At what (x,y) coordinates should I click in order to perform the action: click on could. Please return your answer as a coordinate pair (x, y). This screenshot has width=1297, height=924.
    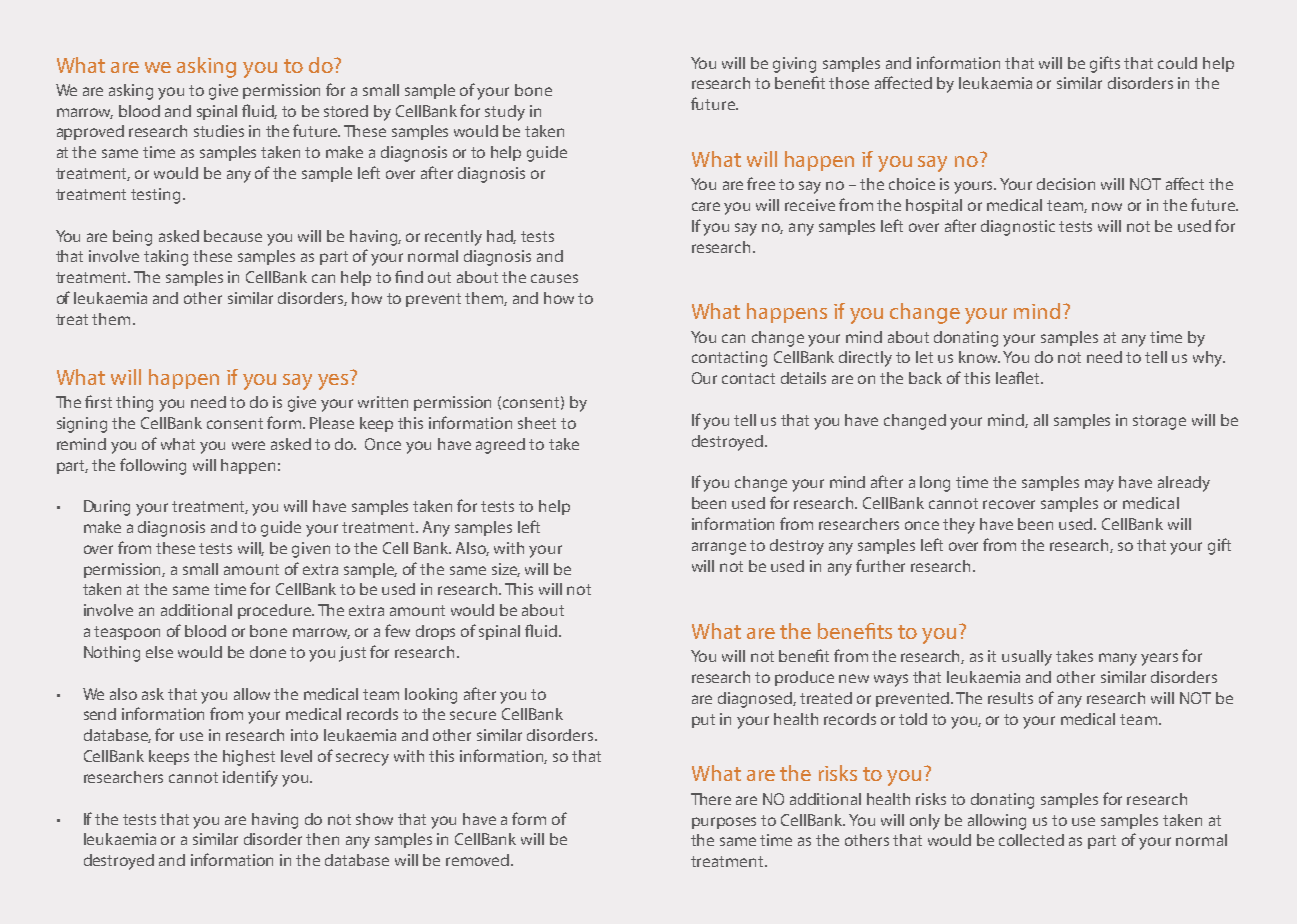
    Looking at the image, I should click on (1177, 63).
